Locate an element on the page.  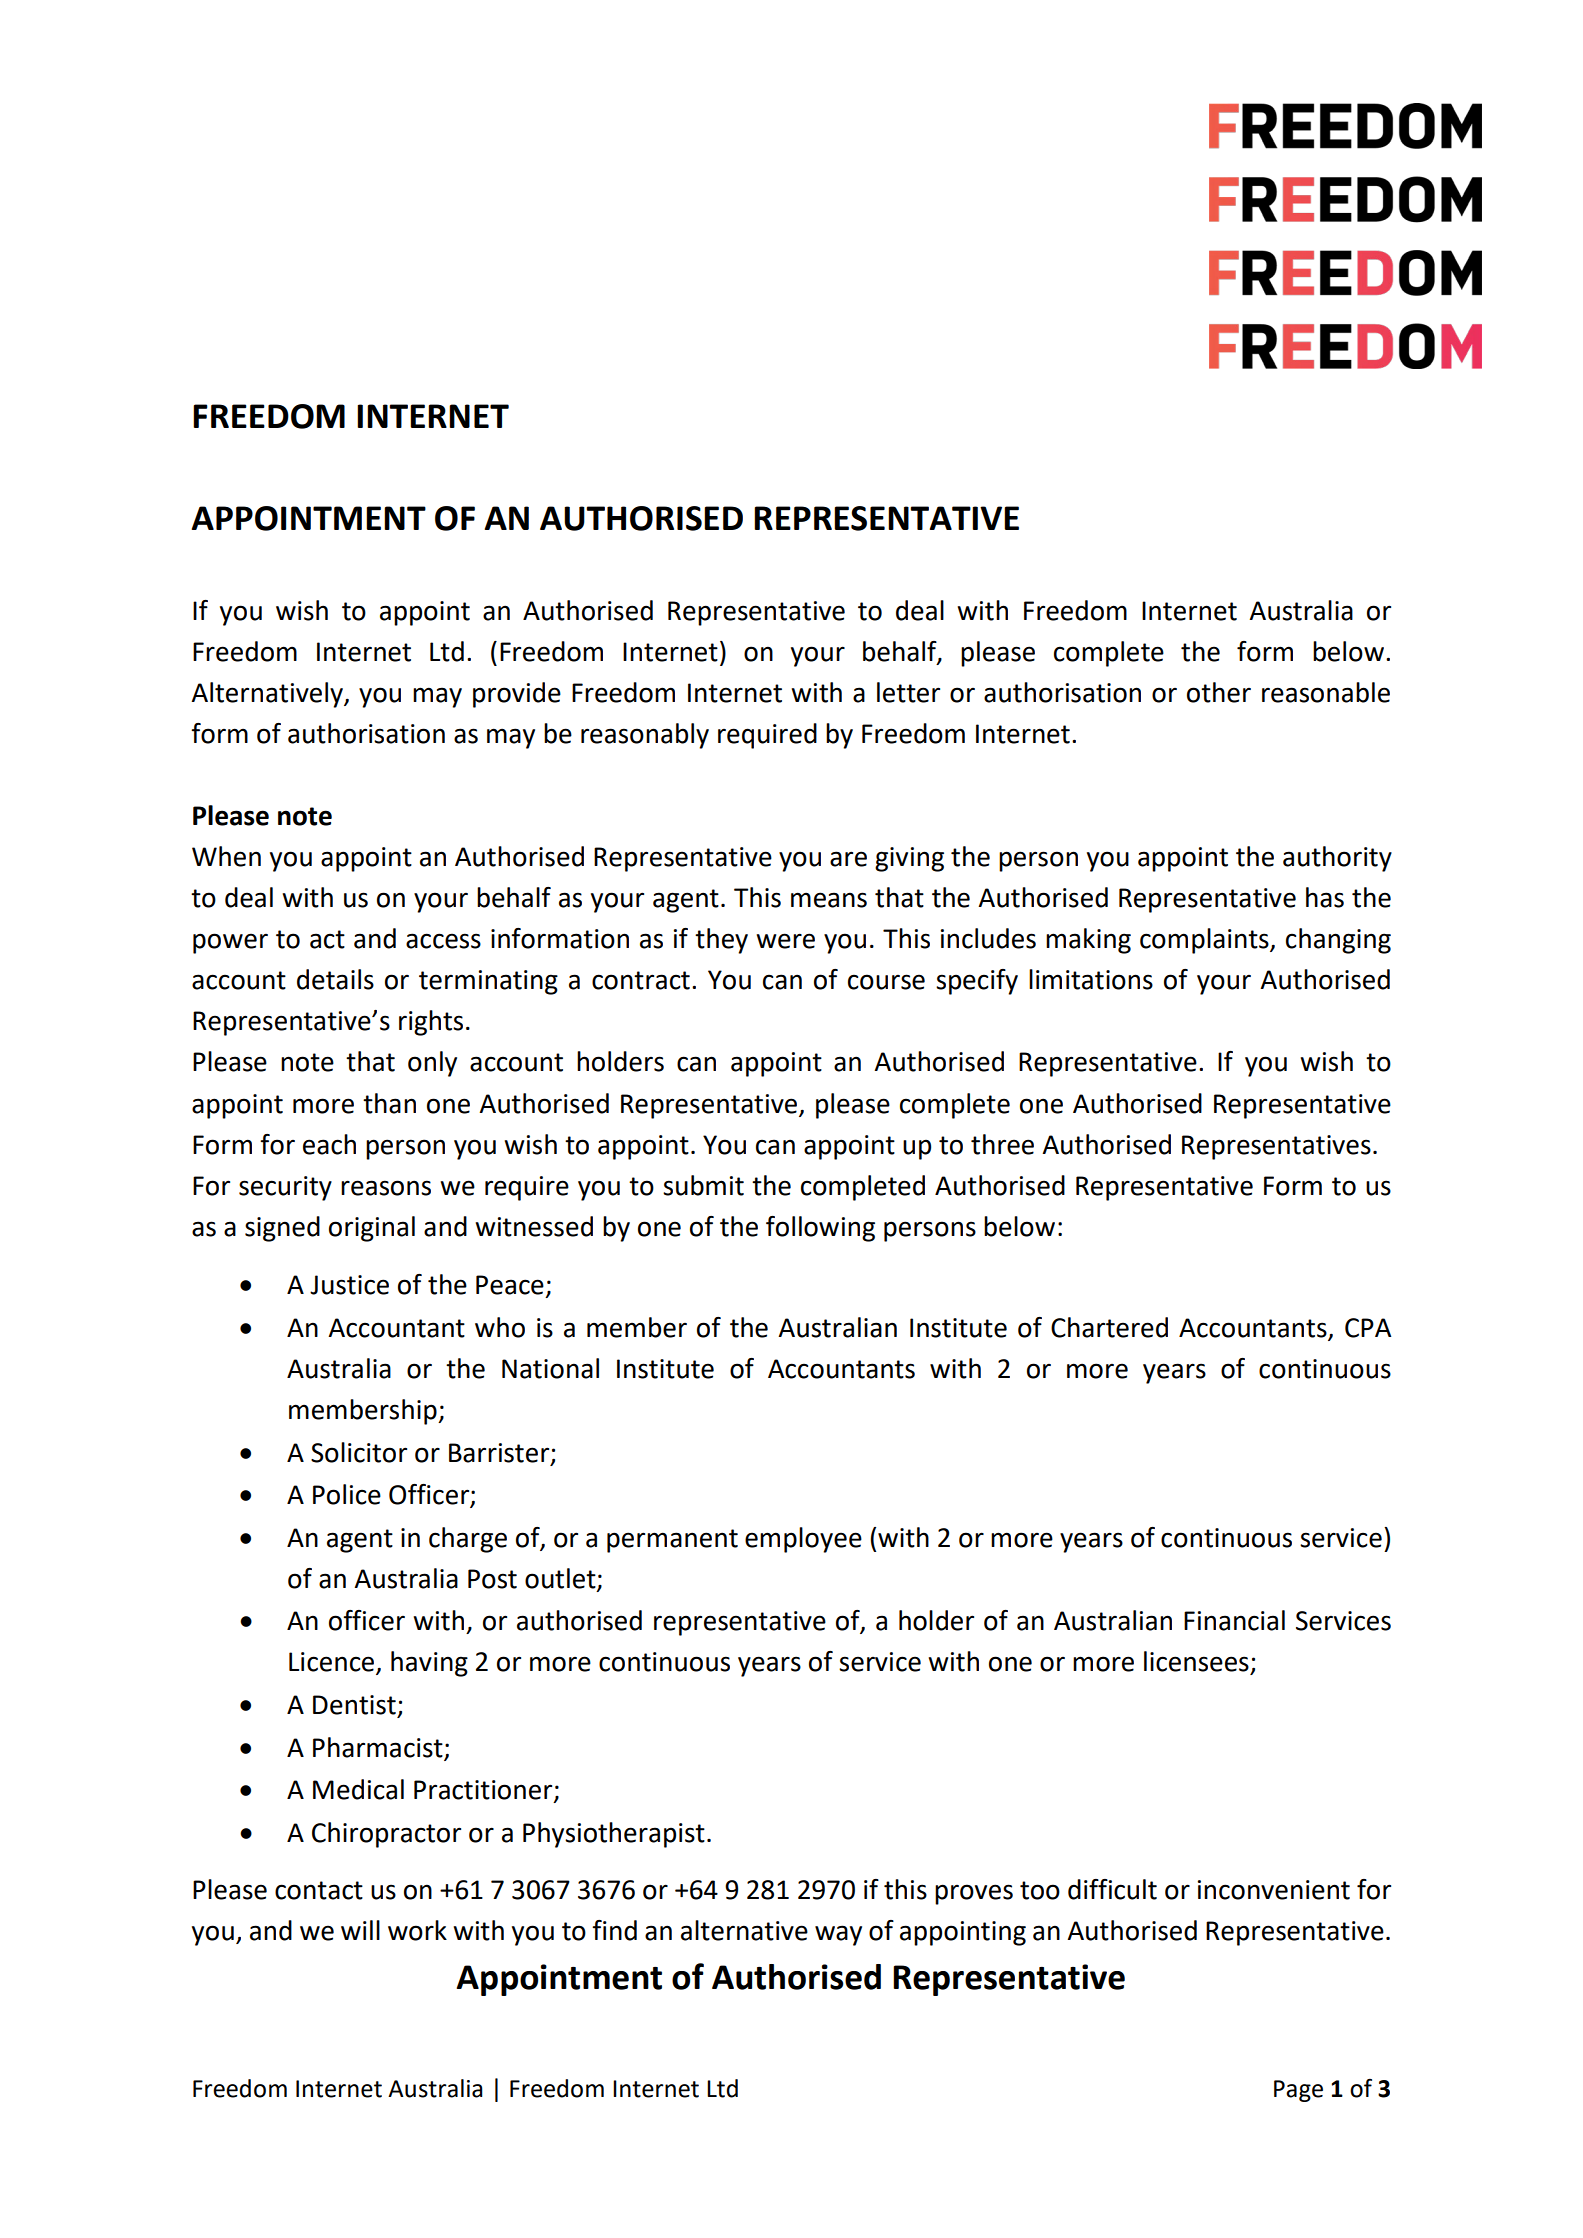
way is located at coordinates (838, 1935).
